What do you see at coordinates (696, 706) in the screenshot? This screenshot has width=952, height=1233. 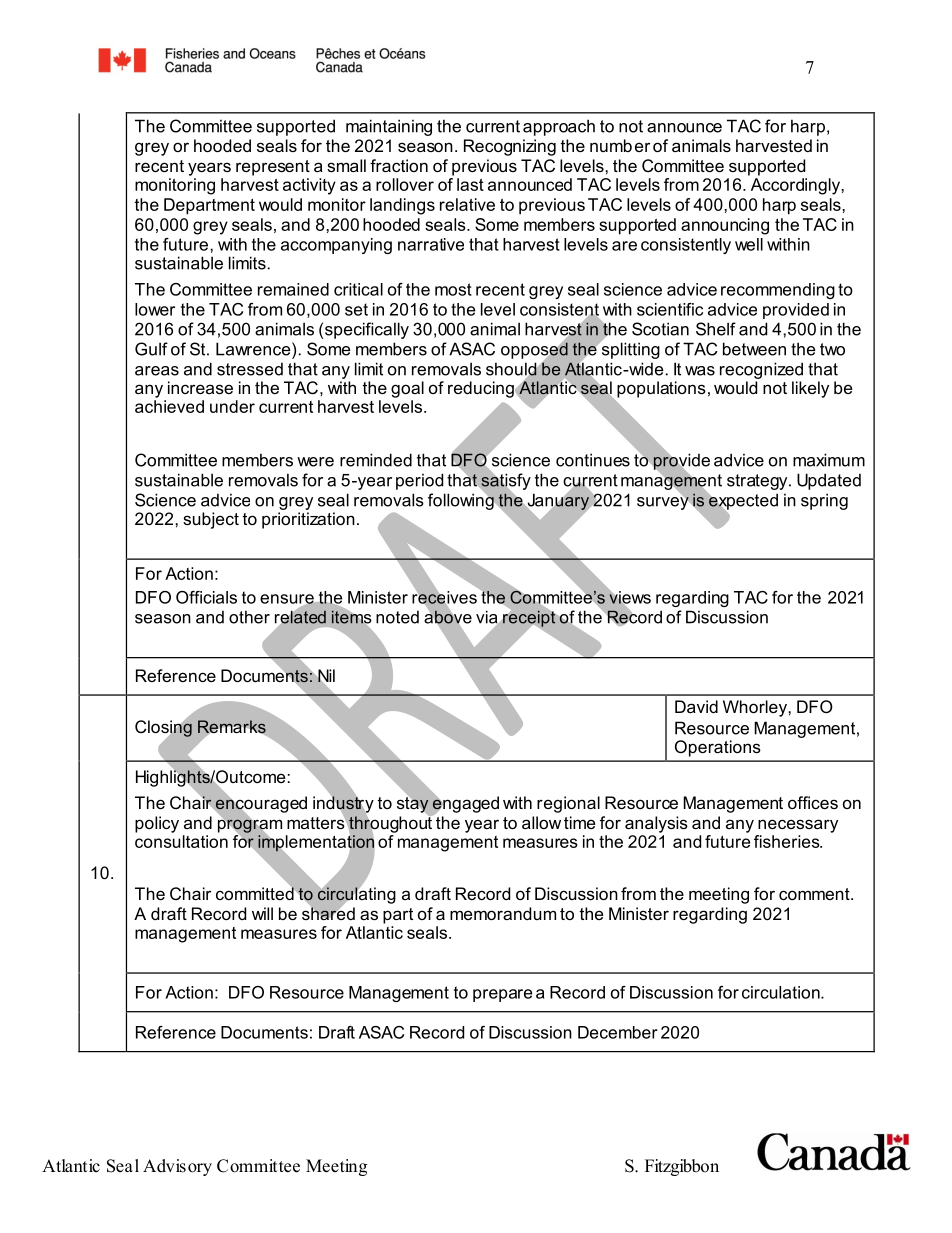 I see `David` at bounding box center [696, 706].
